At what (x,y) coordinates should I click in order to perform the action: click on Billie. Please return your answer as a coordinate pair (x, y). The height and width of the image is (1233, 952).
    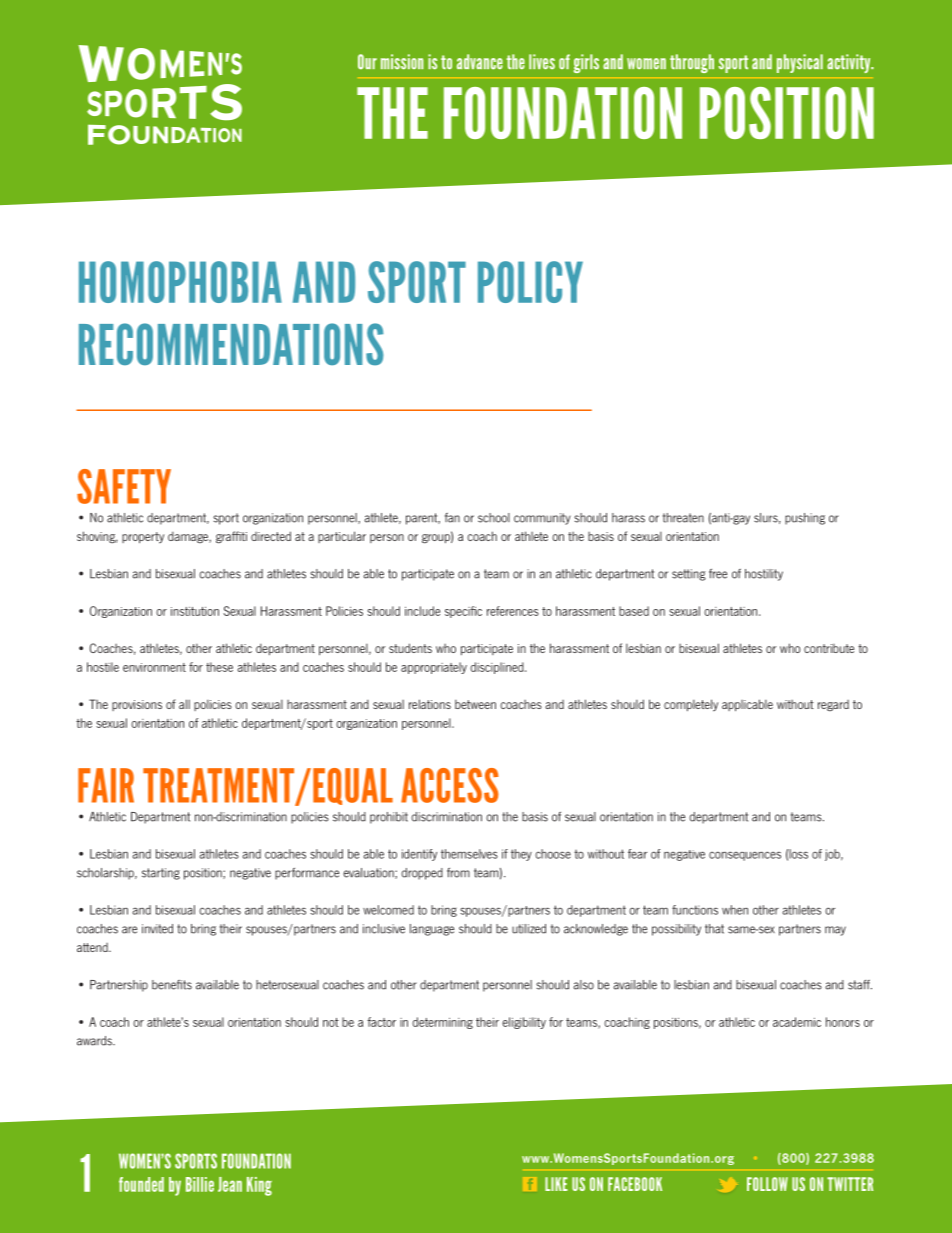
    Looking at the image, I should click on (200, 1184).
